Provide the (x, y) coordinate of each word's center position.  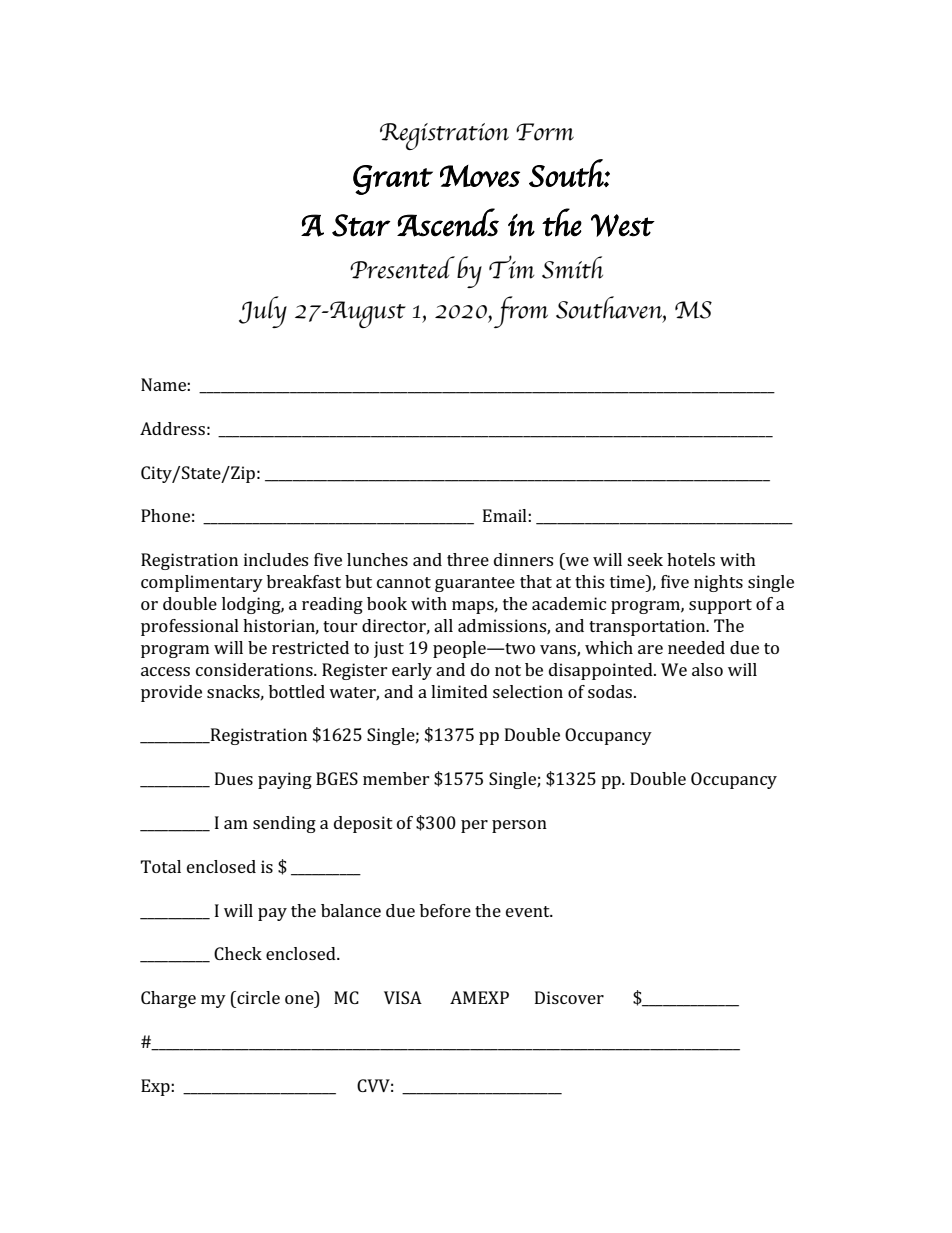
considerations (255, 669)
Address (172, 428)
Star (361, 225)
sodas (611, 691)
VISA (403, 997)
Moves (480, 176)
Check (238, 953)
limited (459, 691)
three (468, 559)
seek (645, 559)
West (623, 225)
